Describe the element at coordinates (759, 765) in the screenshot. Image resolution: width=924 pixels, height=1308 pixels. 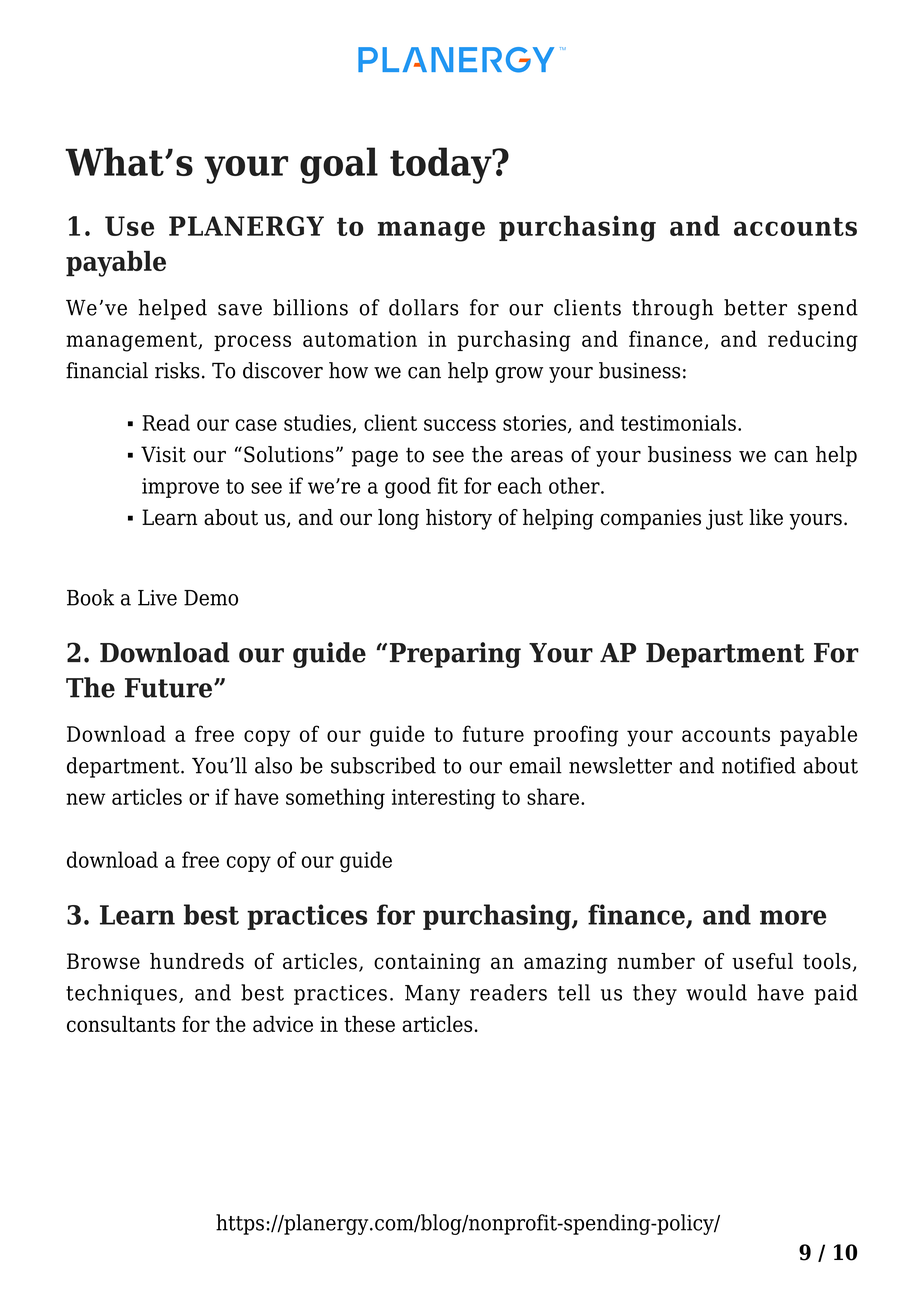
I see `notified` at that location.
